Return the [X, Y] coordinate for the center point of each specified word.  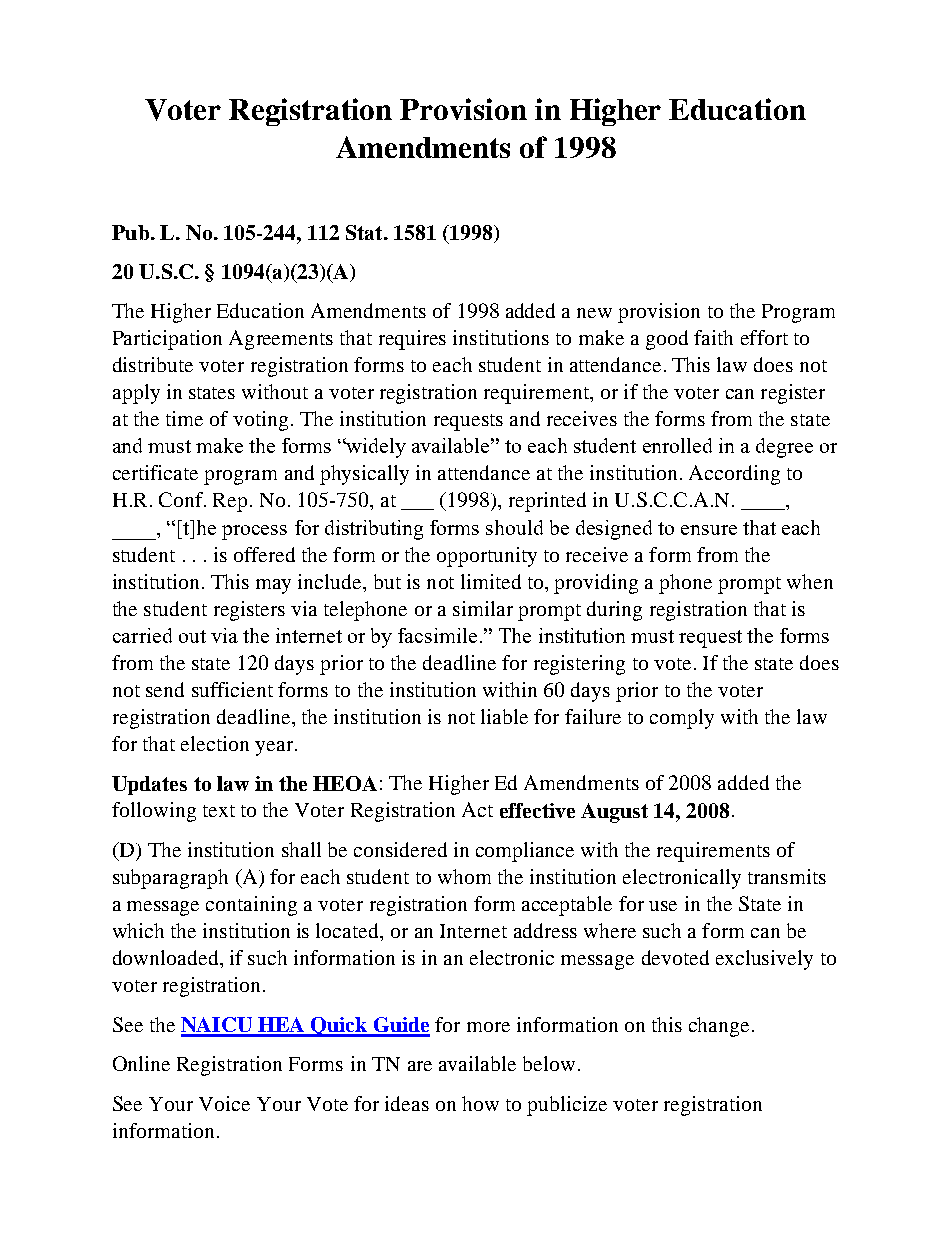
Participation [167, 340]
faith [713, 337]
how [480, 1103]
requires [412, 340]
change [719, 1027]
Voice [224, 1103]
